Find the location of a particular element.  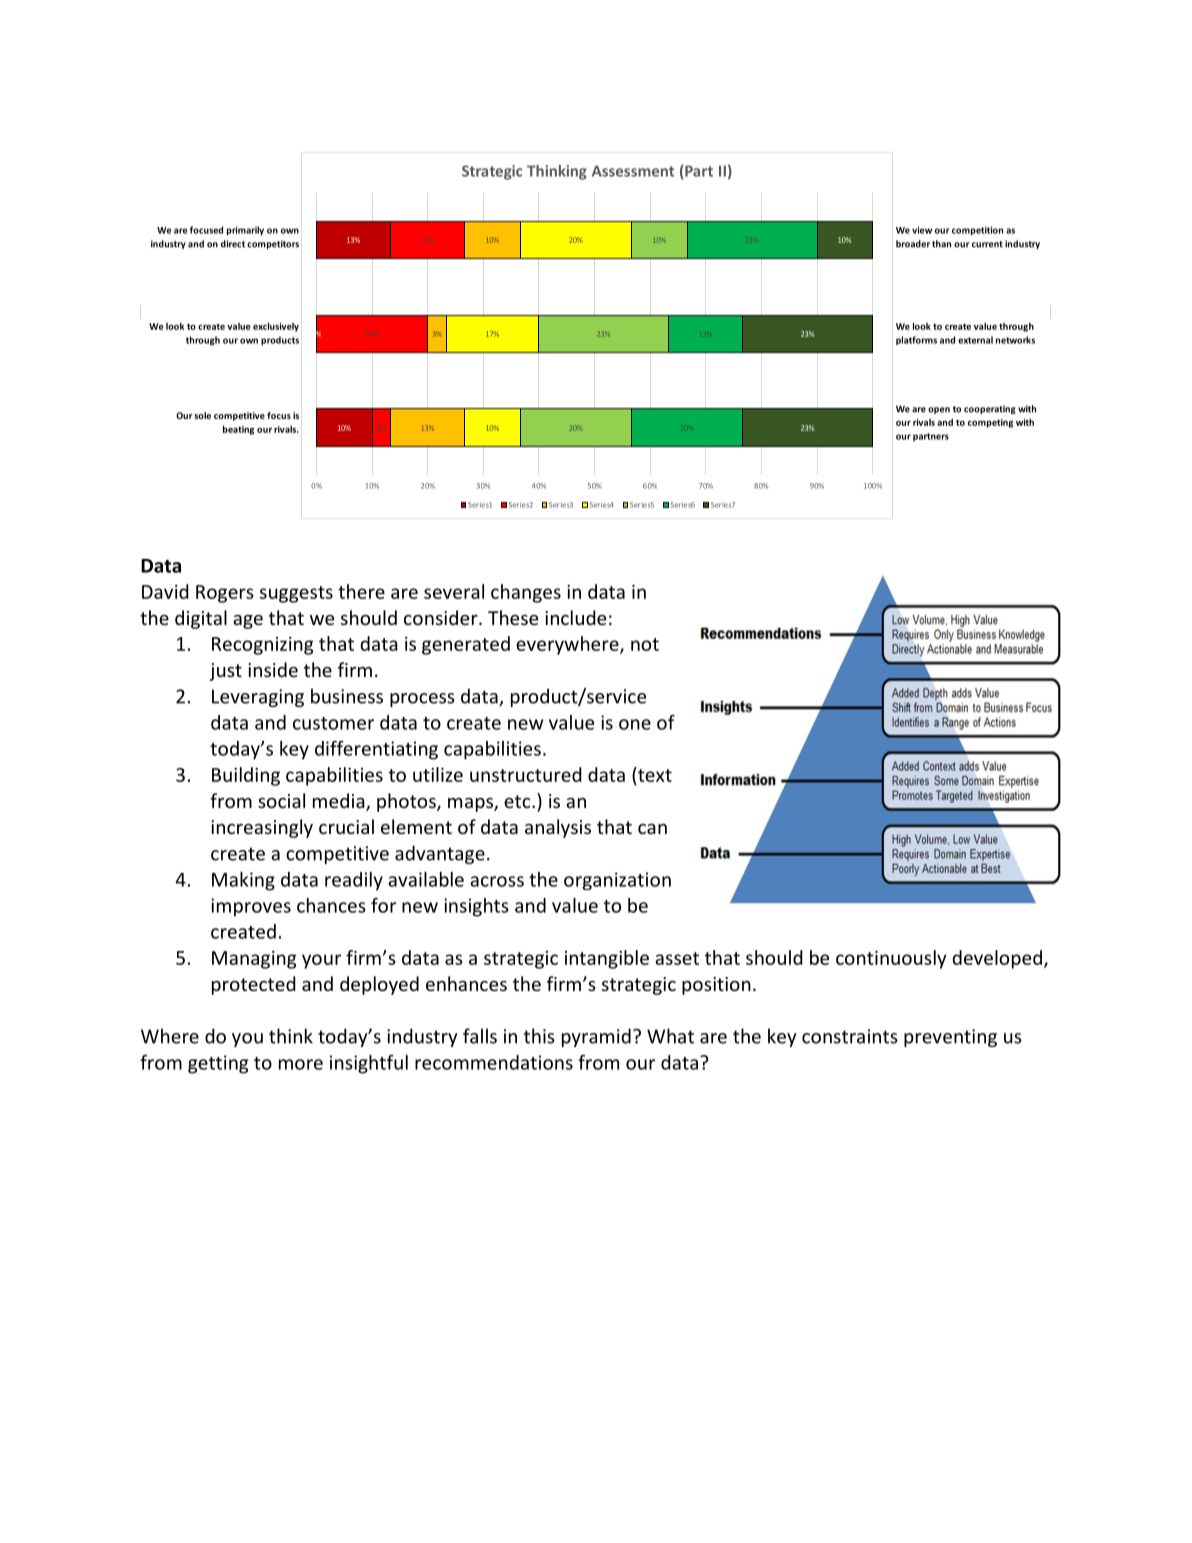

Assessment is located at coordinates (633, 171).
